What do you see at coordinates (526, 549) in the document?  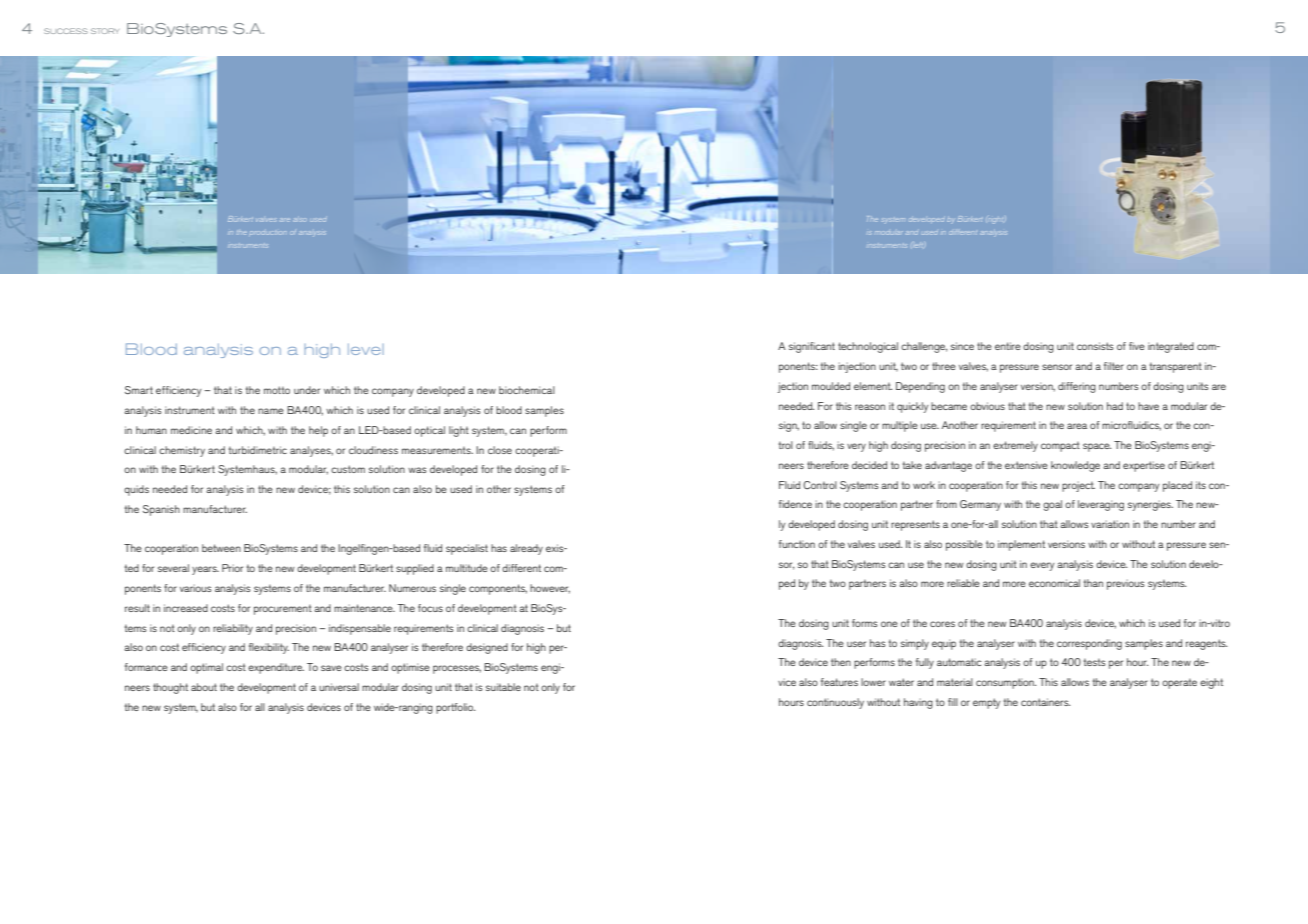 I see `already` at bounding box center [526, 549].
